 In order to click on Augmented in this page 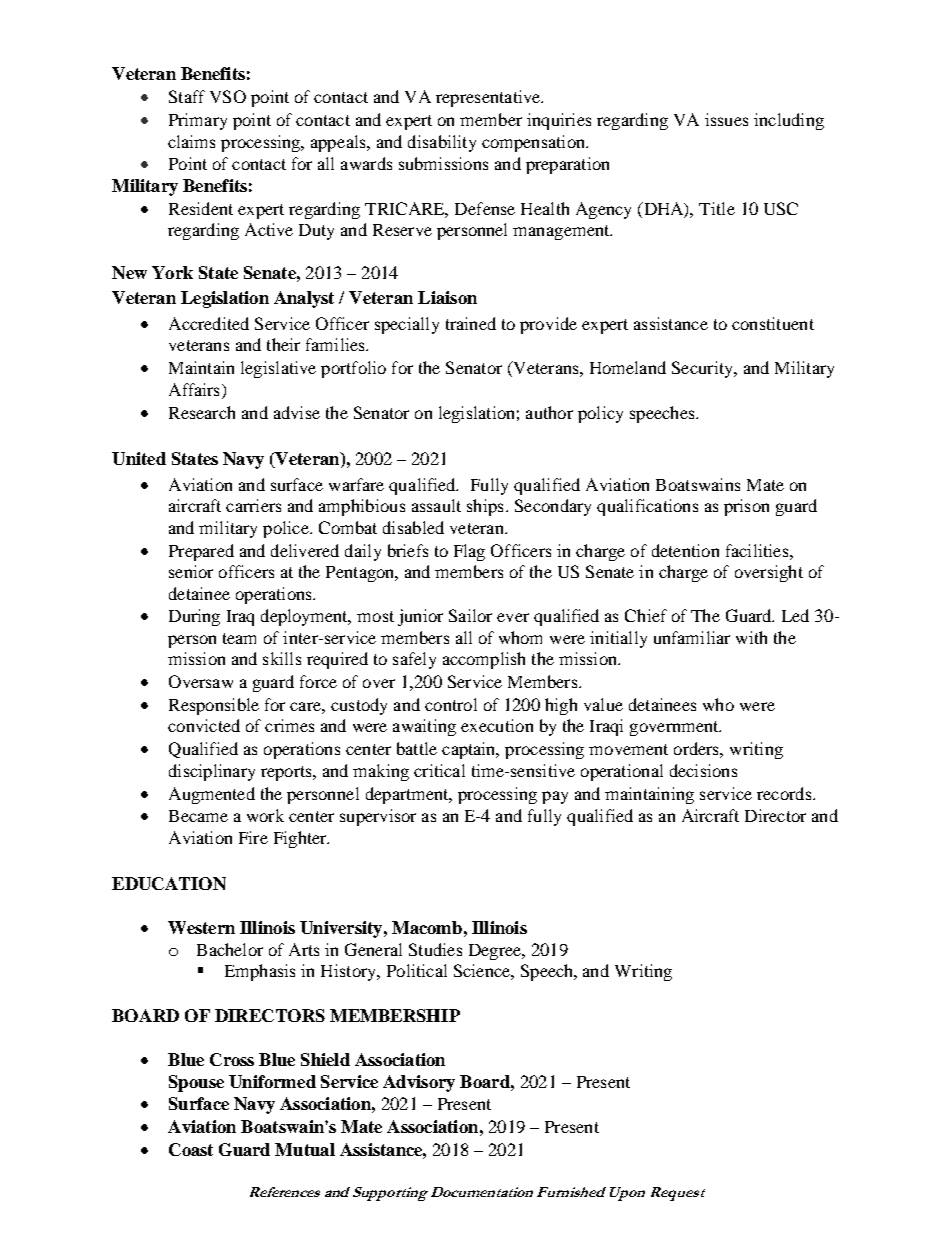, I will do `click(212, 795)`.
